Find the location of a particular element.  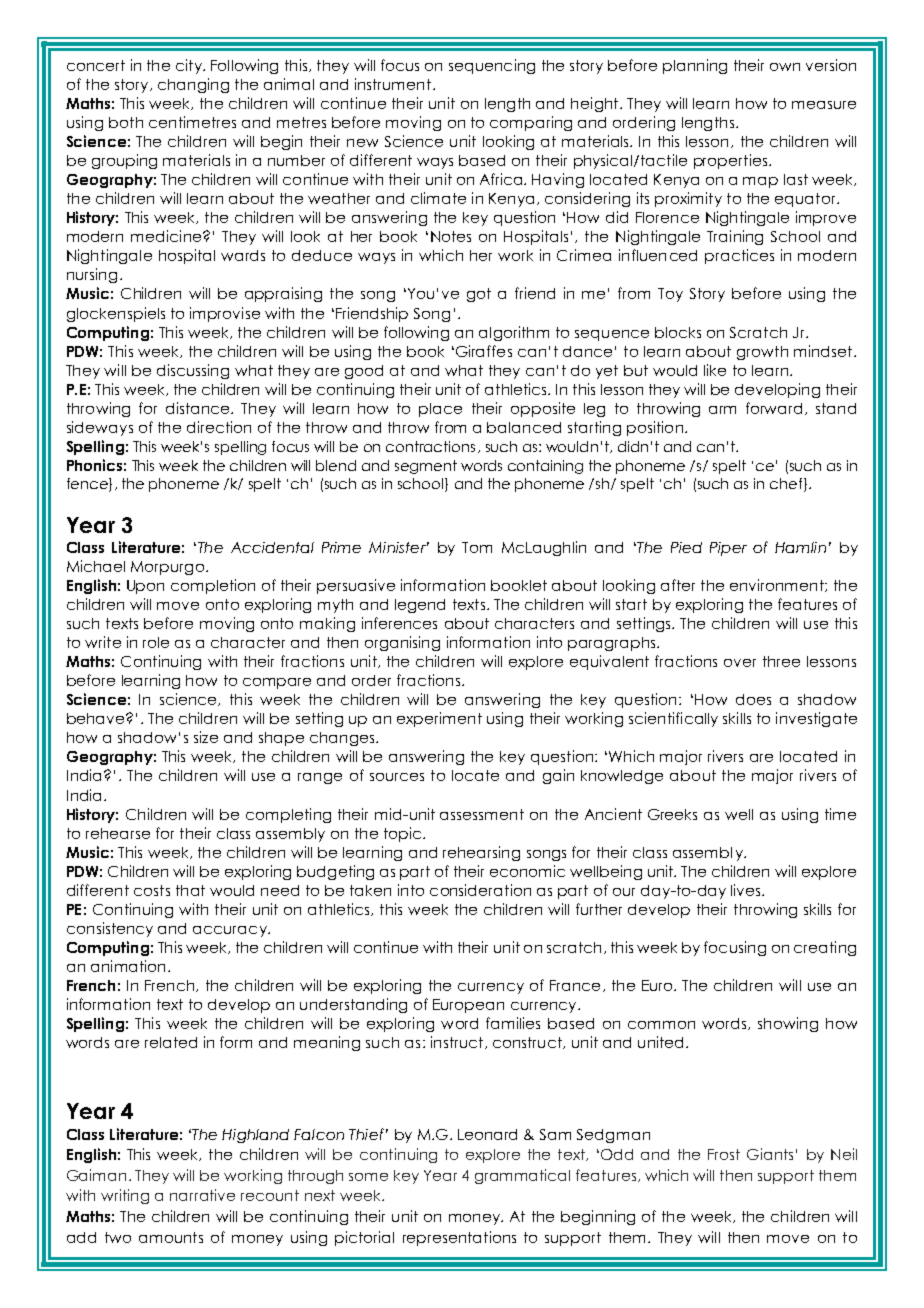

changing is located at coordinates (193, 85).
